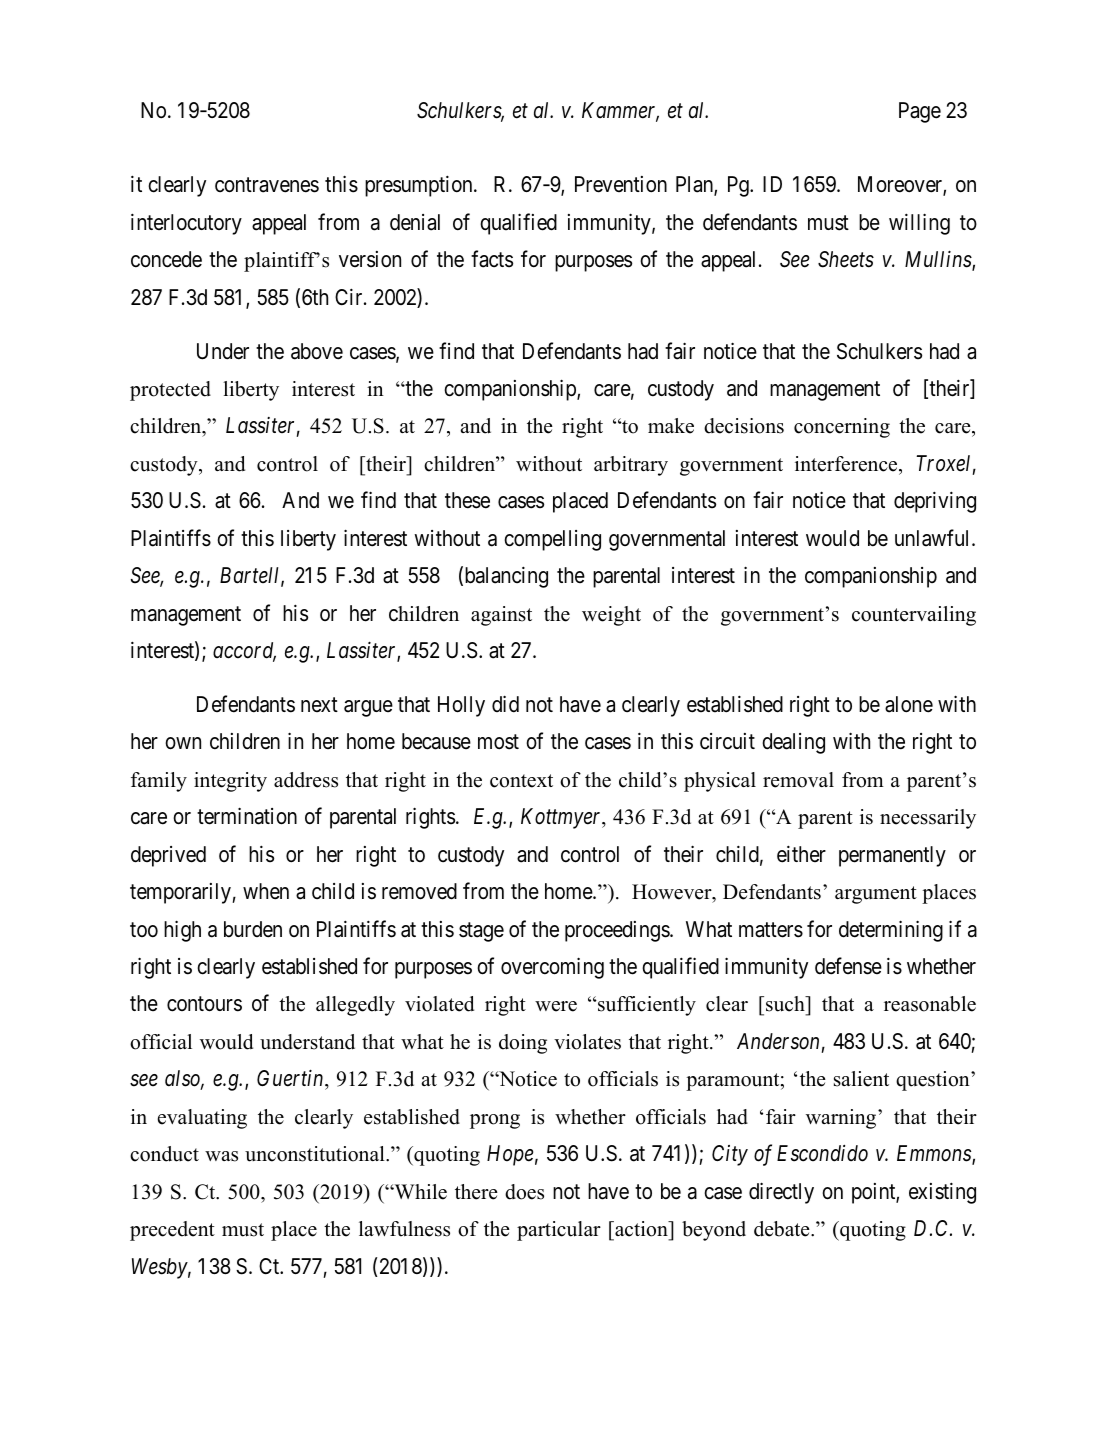  I want to click on interference, so click(847, 464).
